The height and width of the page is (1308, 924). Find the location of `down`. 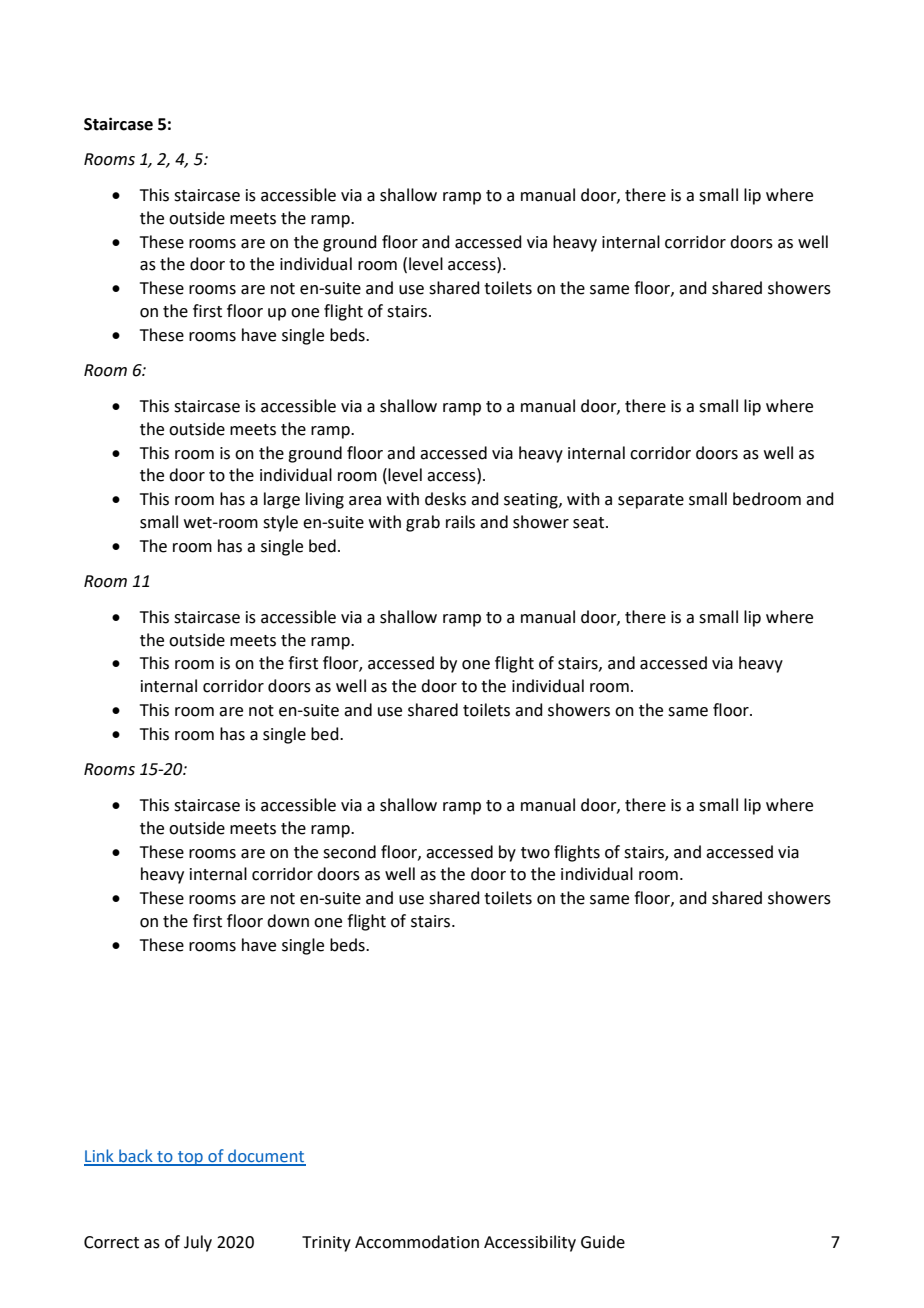

down is located at coordinates (288, 921).
